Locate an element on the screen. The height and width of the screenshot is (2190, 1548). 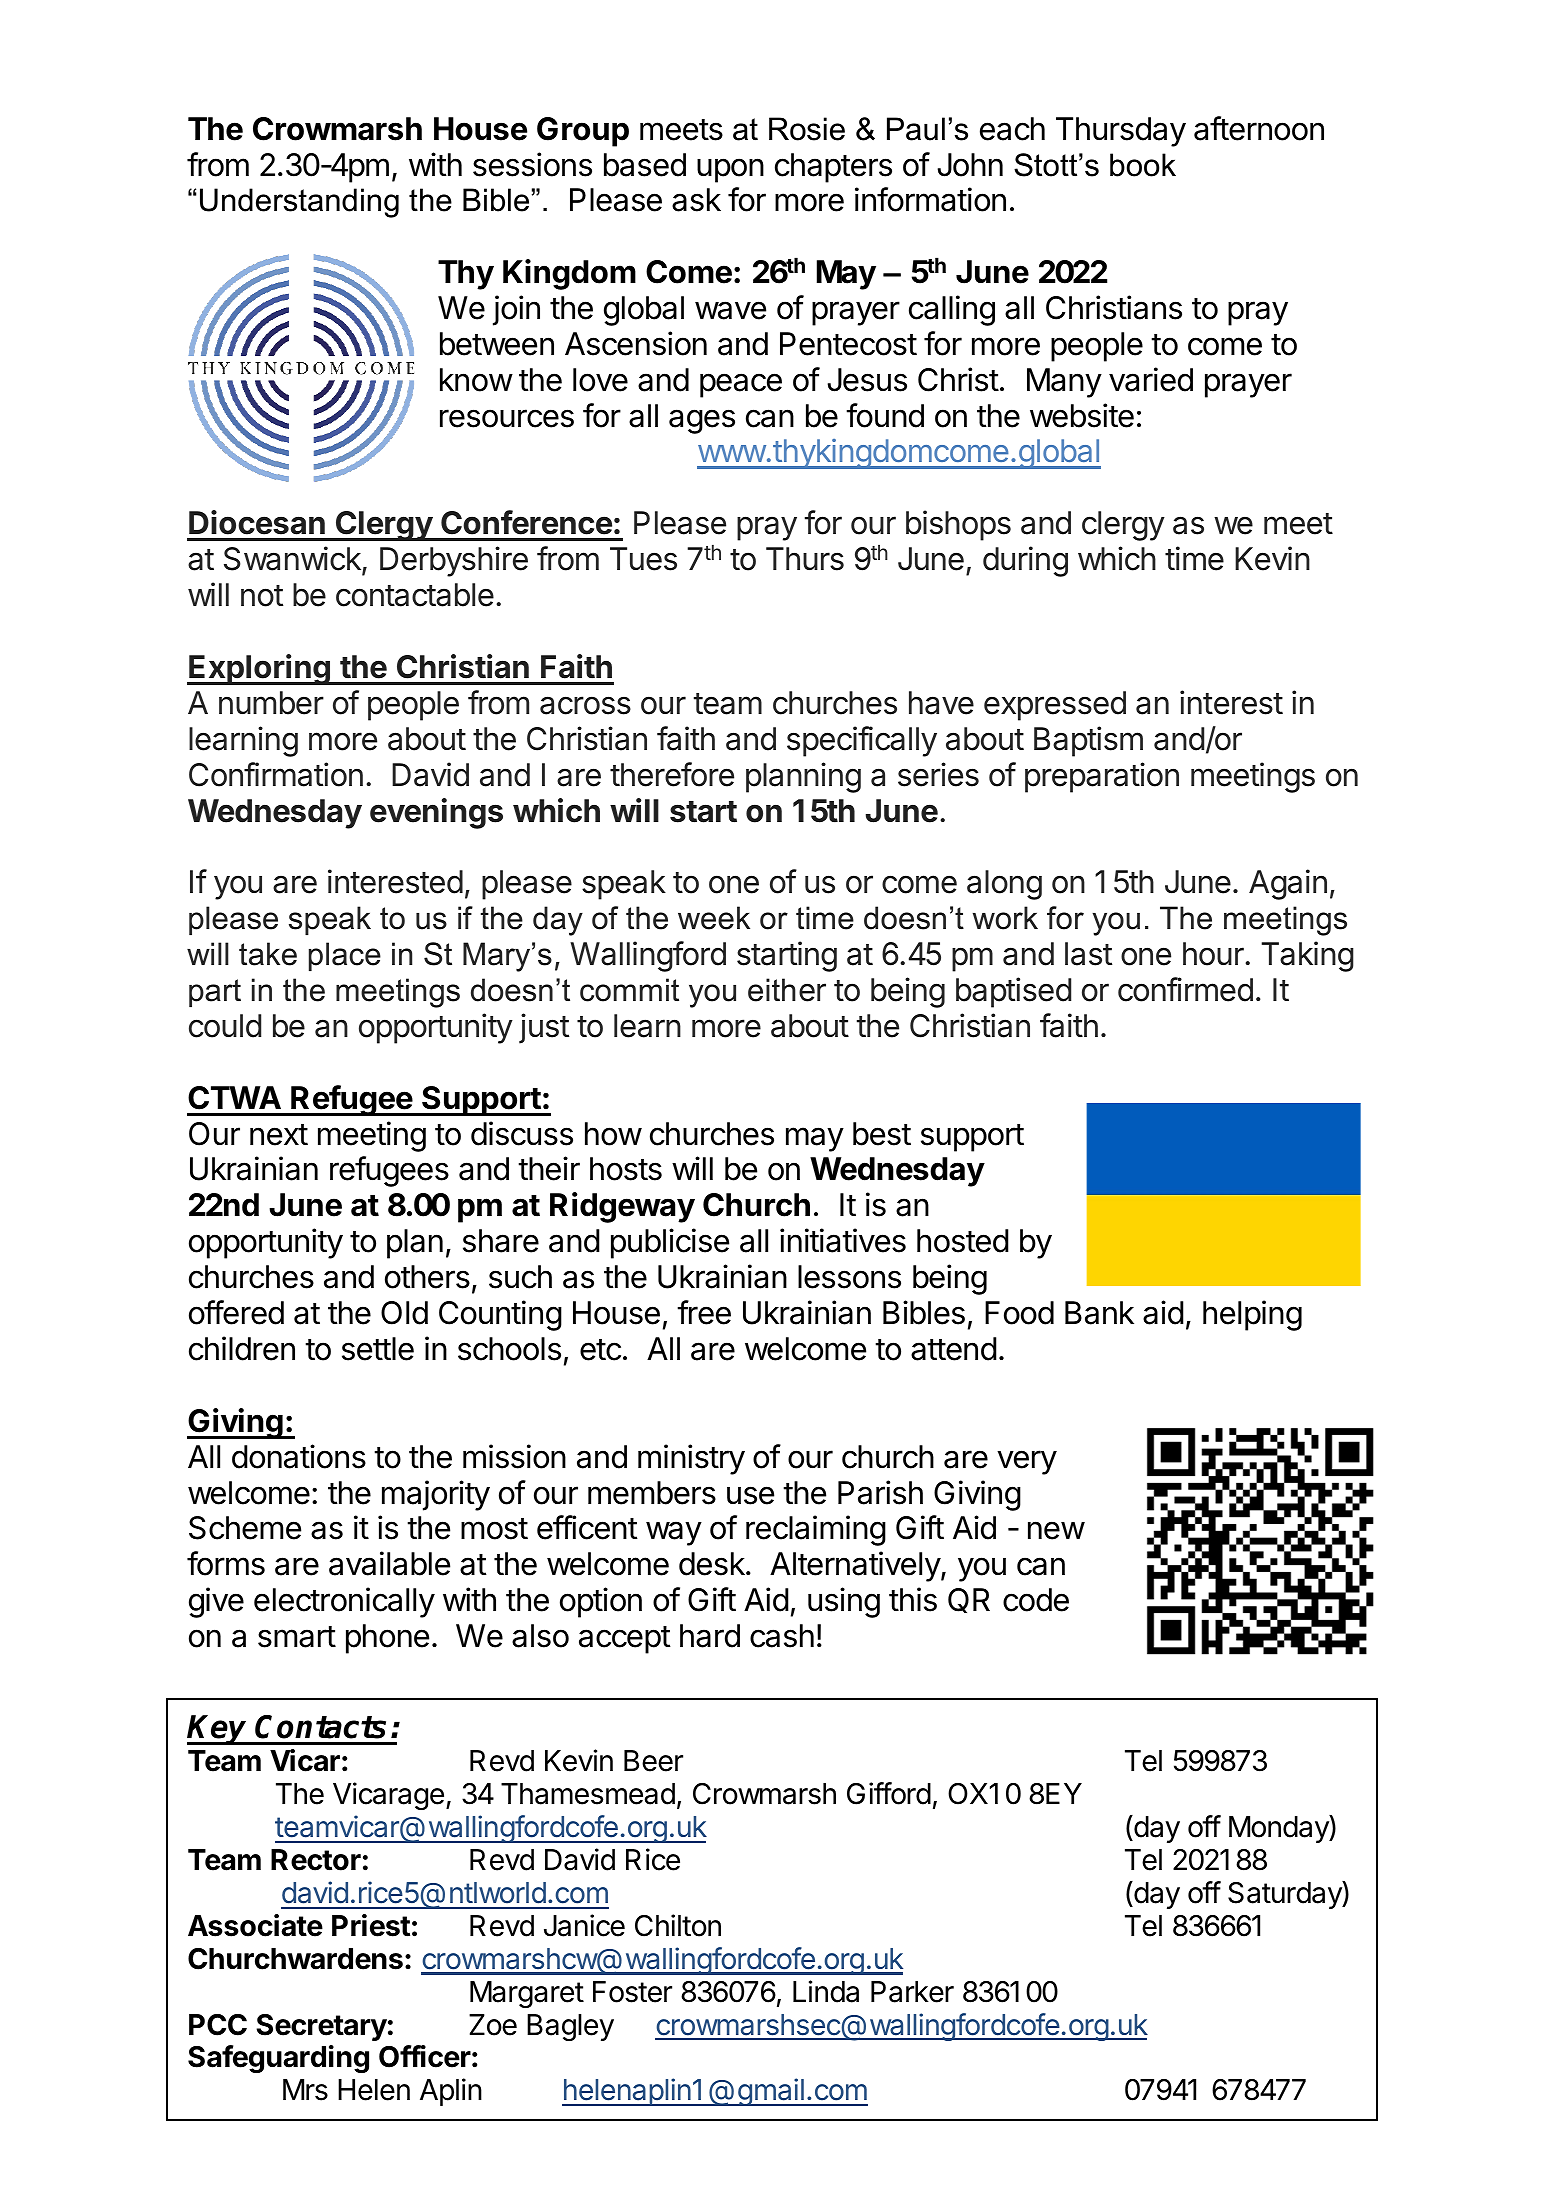
during is located at coordinates (1025, 561).
